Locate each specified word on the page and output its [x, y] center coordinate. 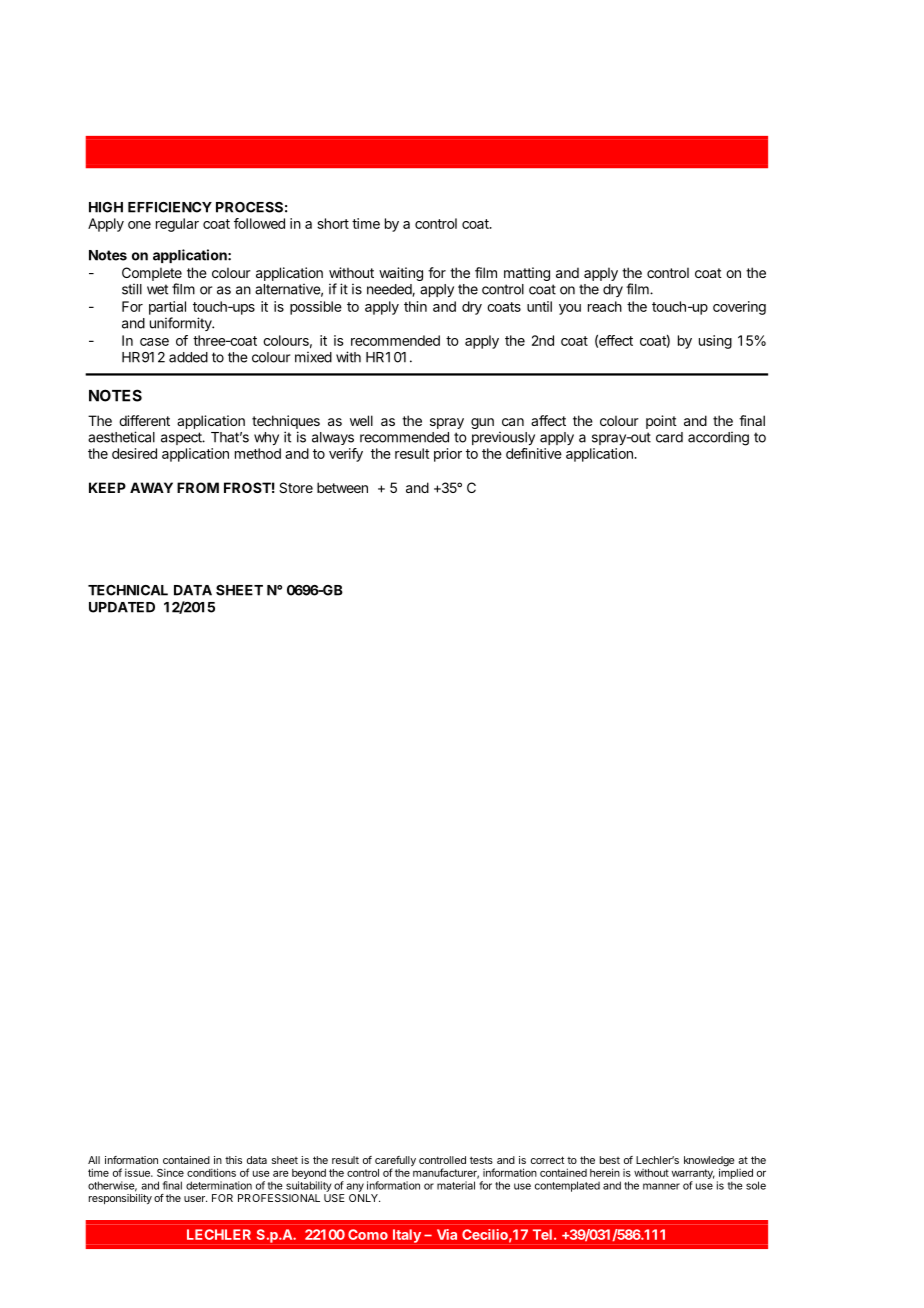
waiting [401, 274]
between [342, 487]
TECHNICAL [128, 590]
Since [170, 1172]
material [456, 1185]
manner [661, 1186]
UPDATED [122, 607]
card [669, 437]
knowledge [709, 1162]
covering [739, 308]
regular [177, 225]
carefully [395, 1162]
